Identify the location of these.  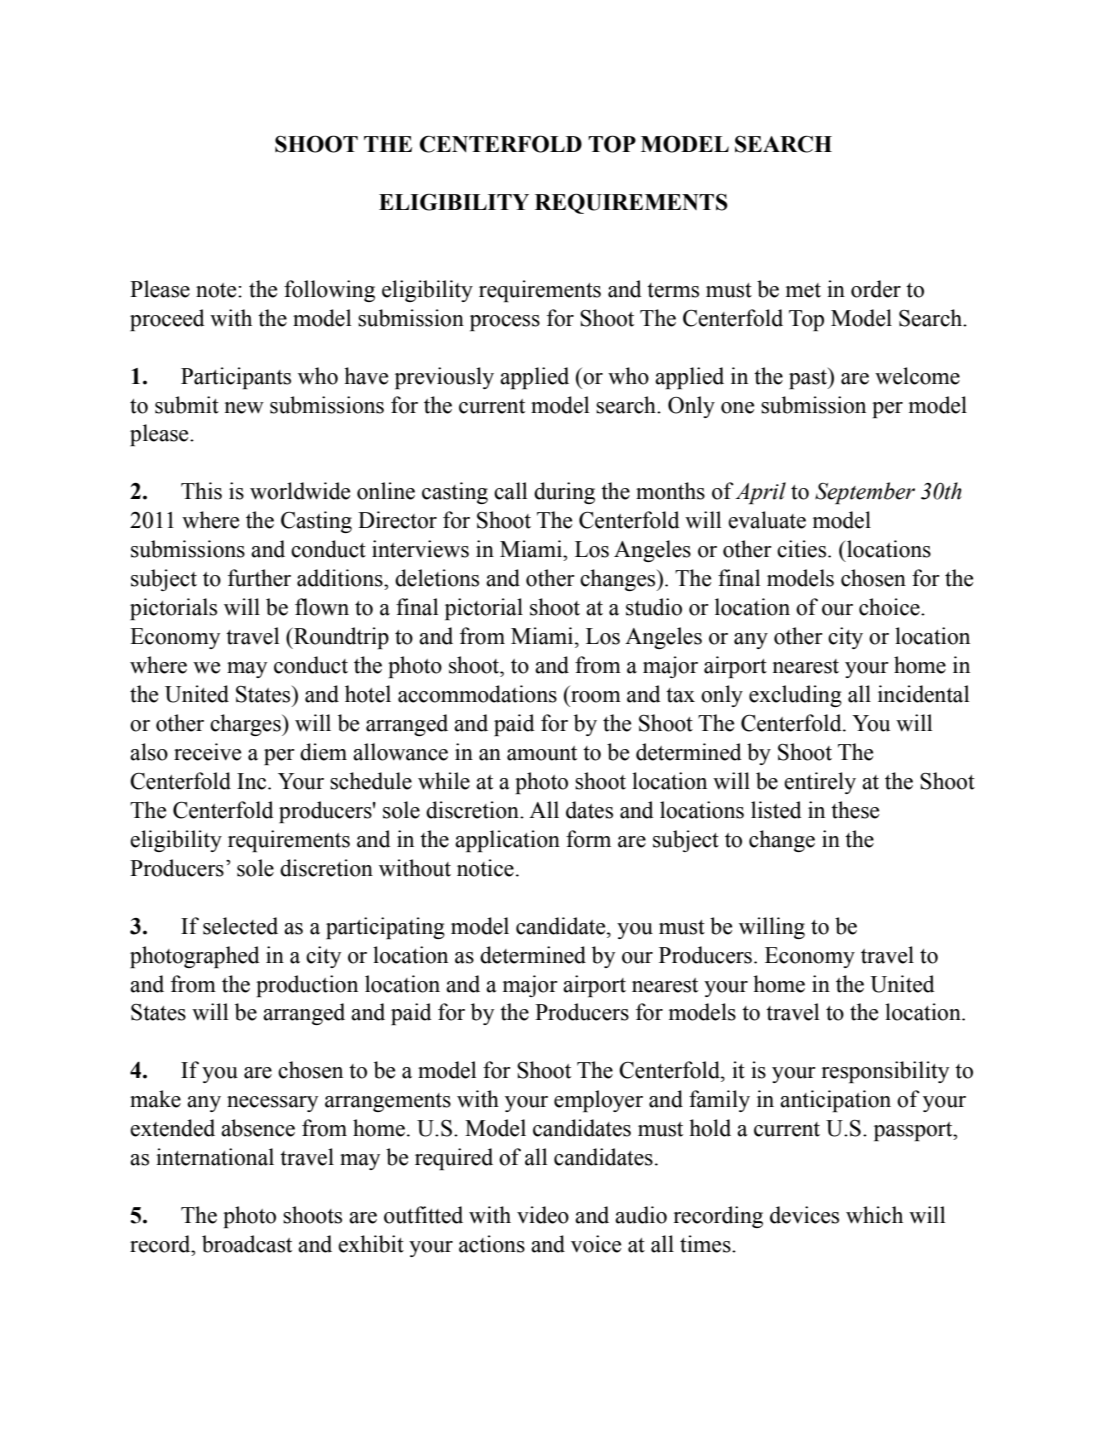
(855, 810).
